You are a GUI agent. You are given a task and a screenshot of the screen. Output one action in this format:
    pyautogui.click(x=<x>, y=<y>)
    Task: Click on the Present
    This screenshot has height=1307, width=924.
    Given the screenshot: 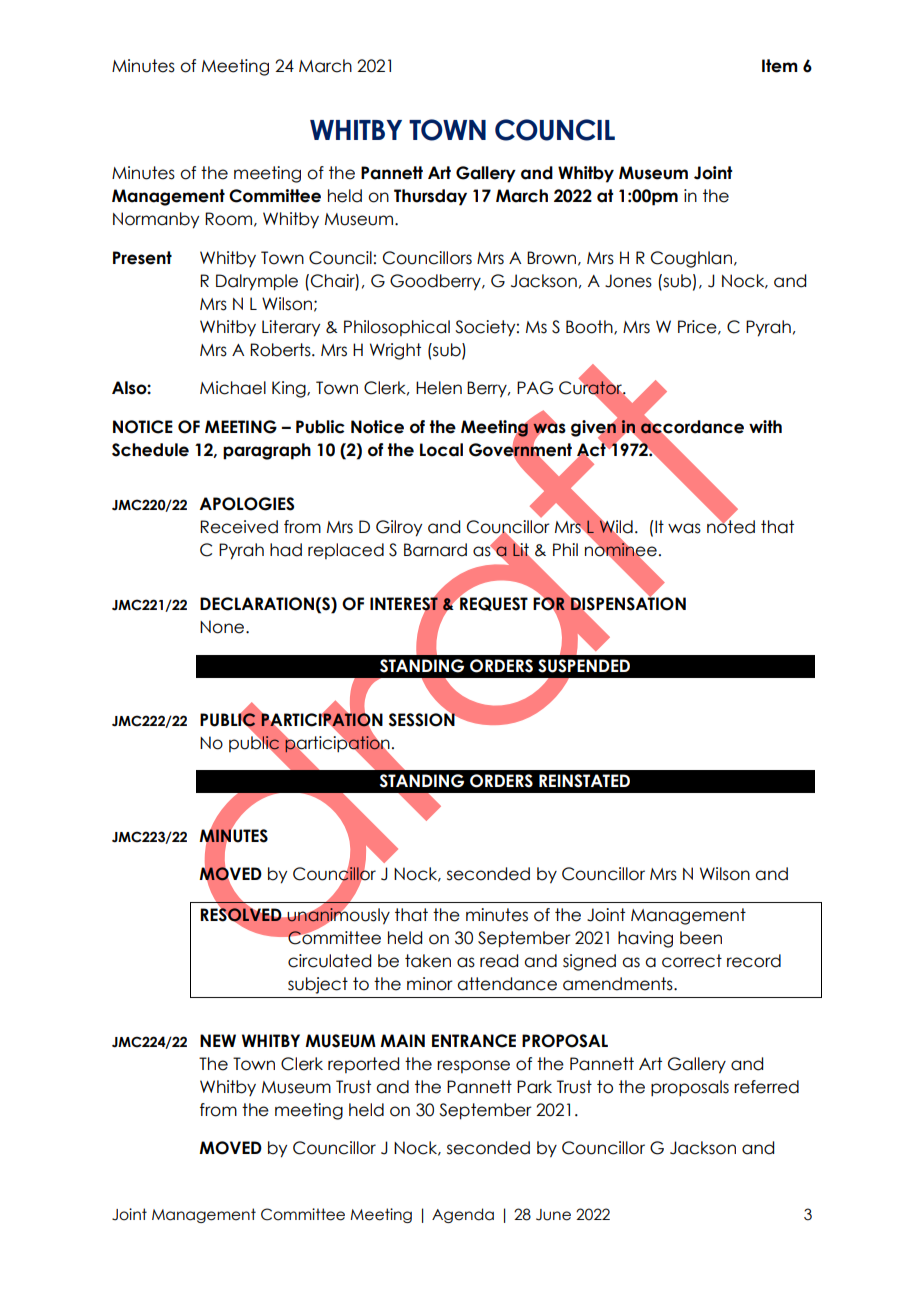 What is the action you would take?
    pyautogui.click(x=142, y=258)
